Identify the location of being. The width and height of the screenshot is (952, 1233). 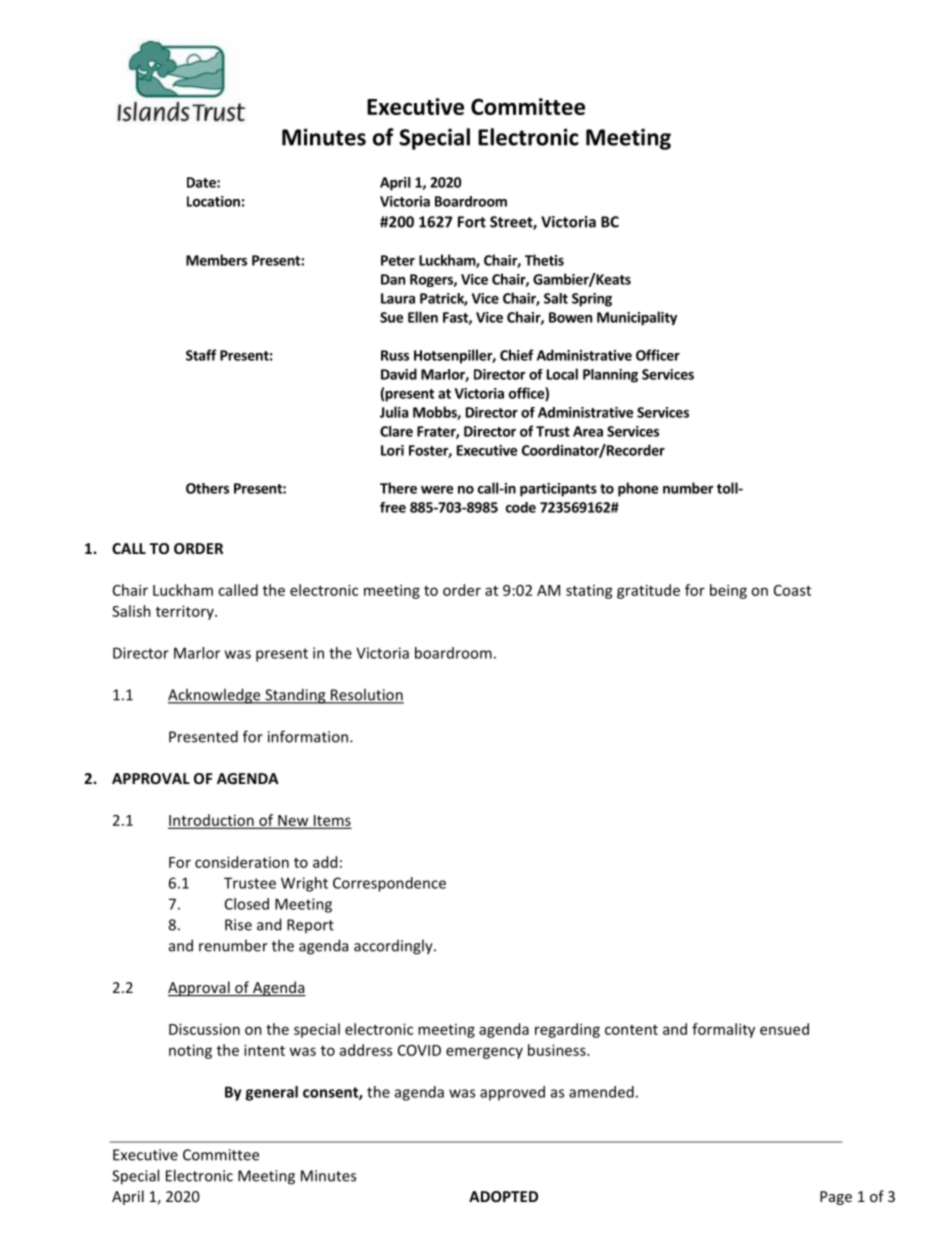
(728, 591).
